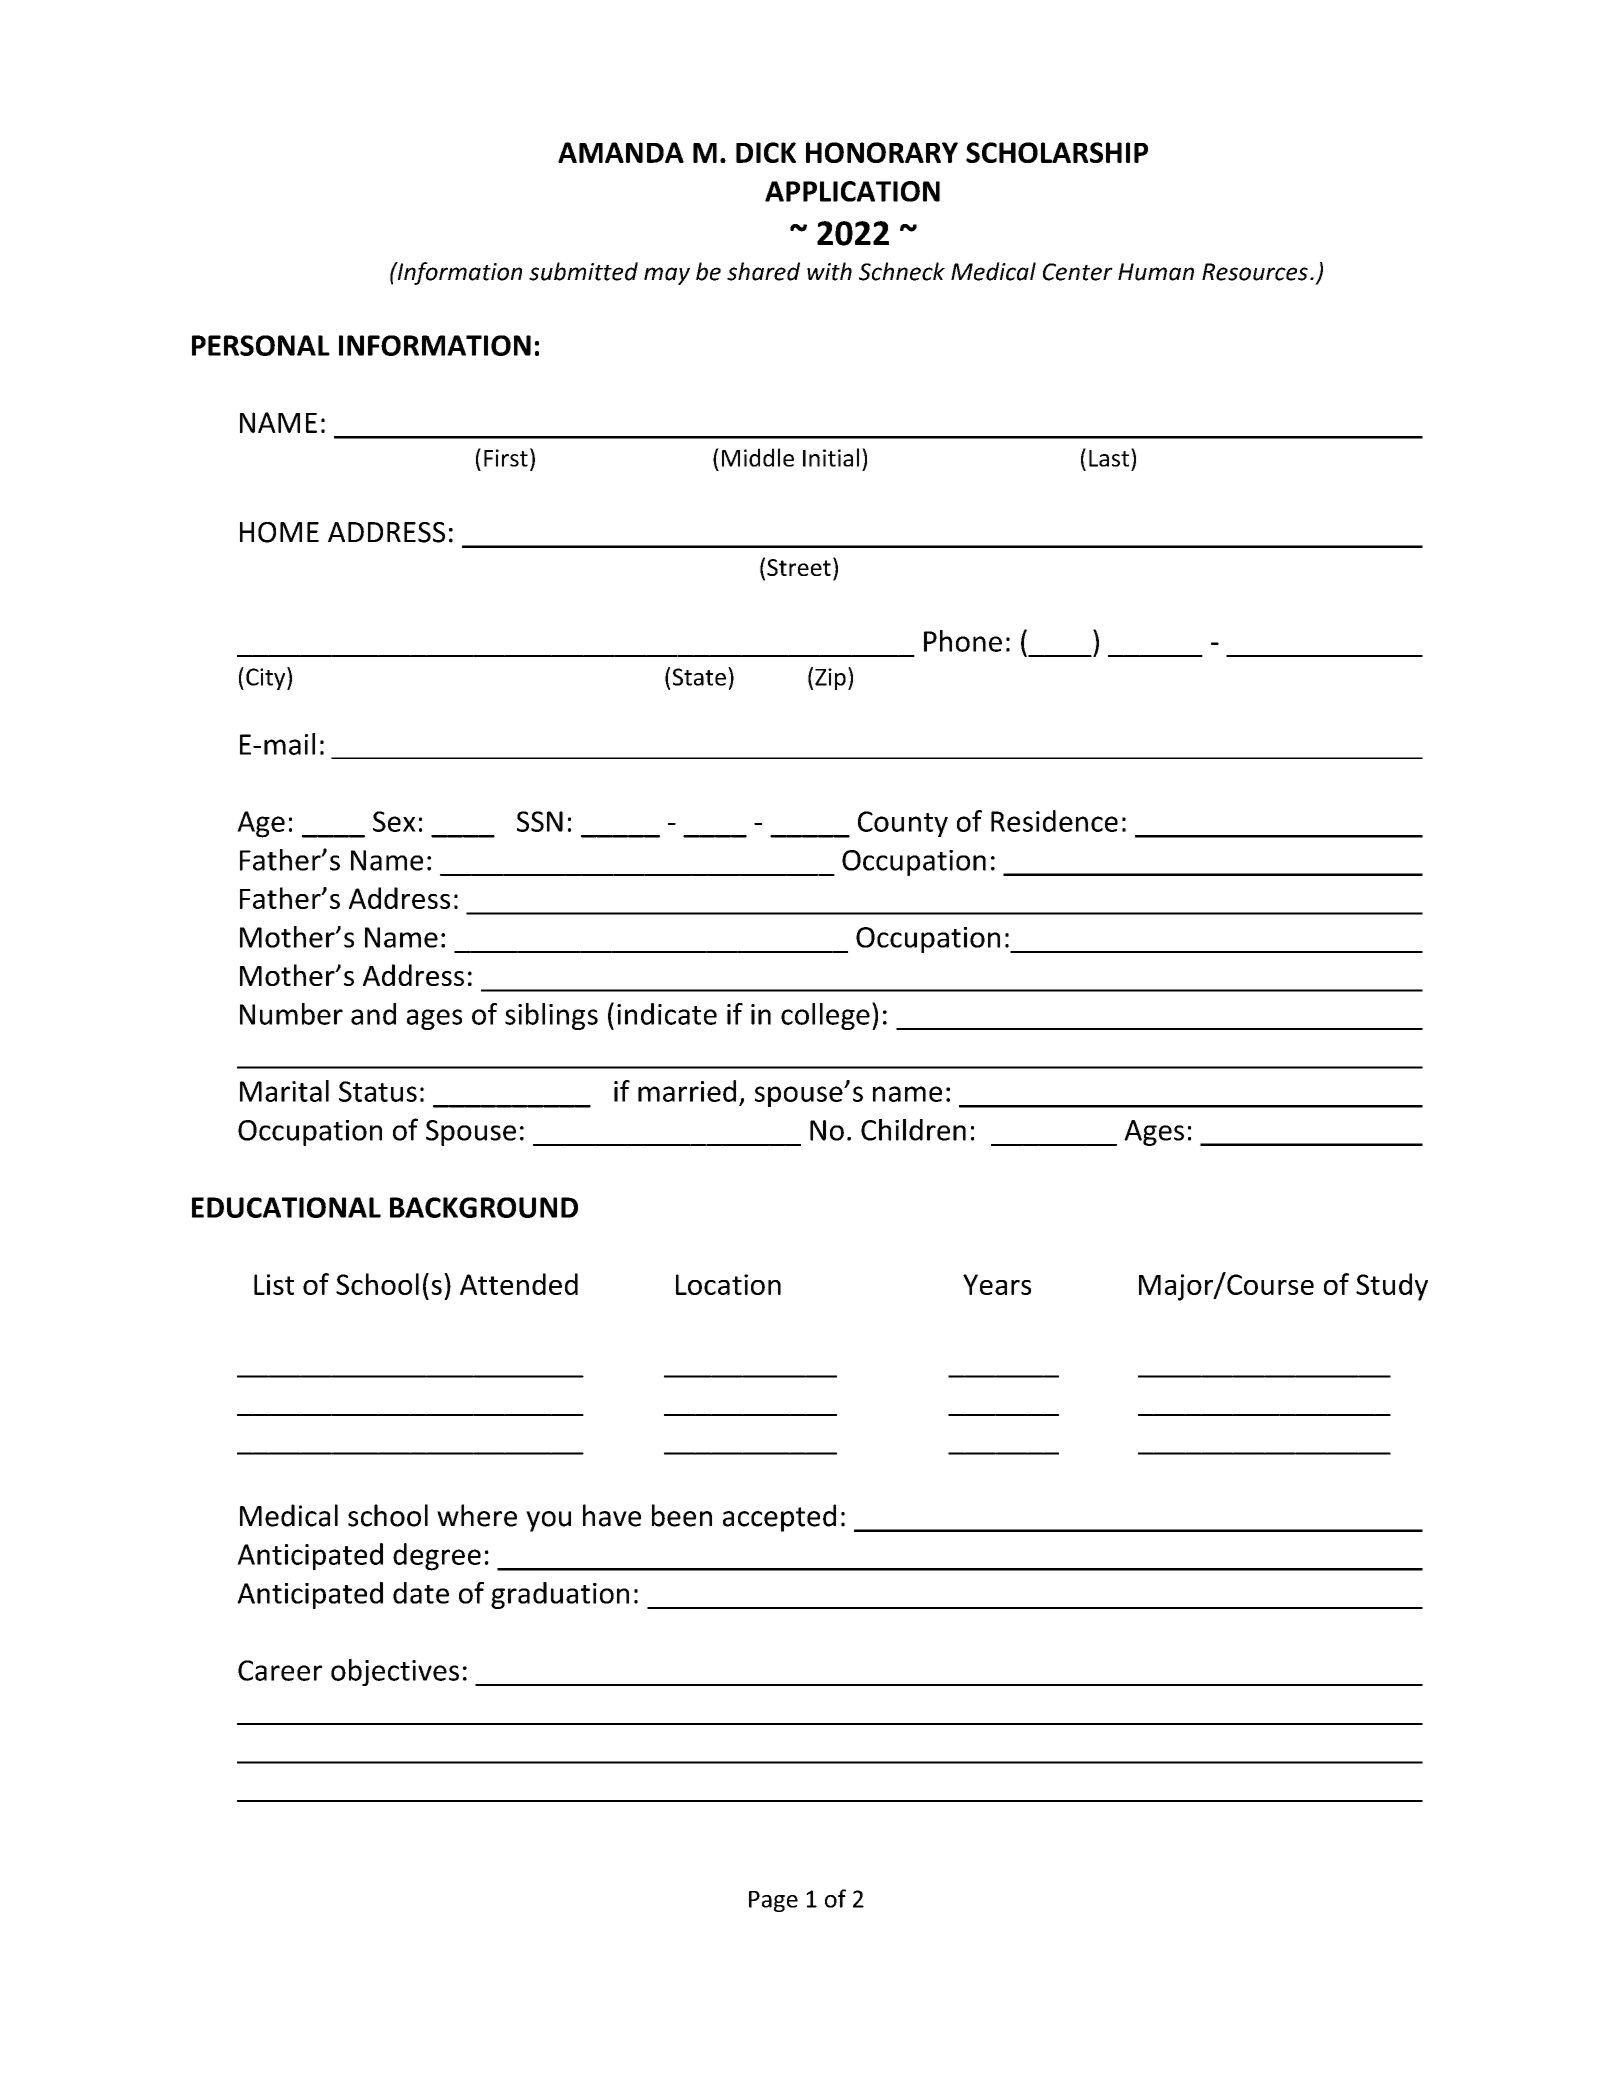  What do you see at coordinates (583, 271) in the screenshot?
I see `submitted` at bounding box center [583, 271].
